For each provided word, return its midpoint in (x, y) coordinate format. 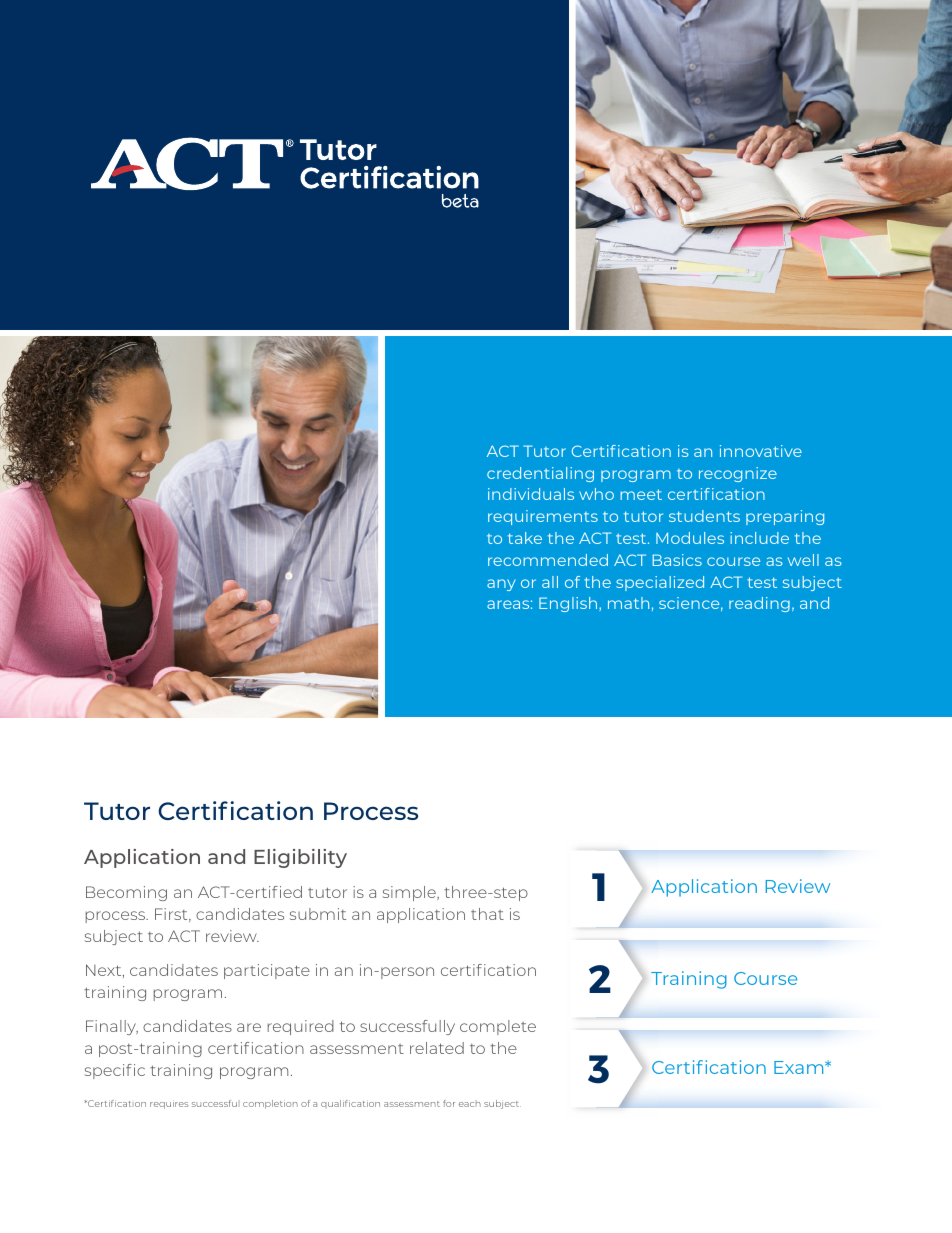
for (449, 1103)
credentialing (540, 474)
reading (759, 604)
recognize (738, 474)
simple (410, 893)
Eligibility (300, 858)
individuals (531, 494)
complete (498, 1027)
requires (169, 1104)
